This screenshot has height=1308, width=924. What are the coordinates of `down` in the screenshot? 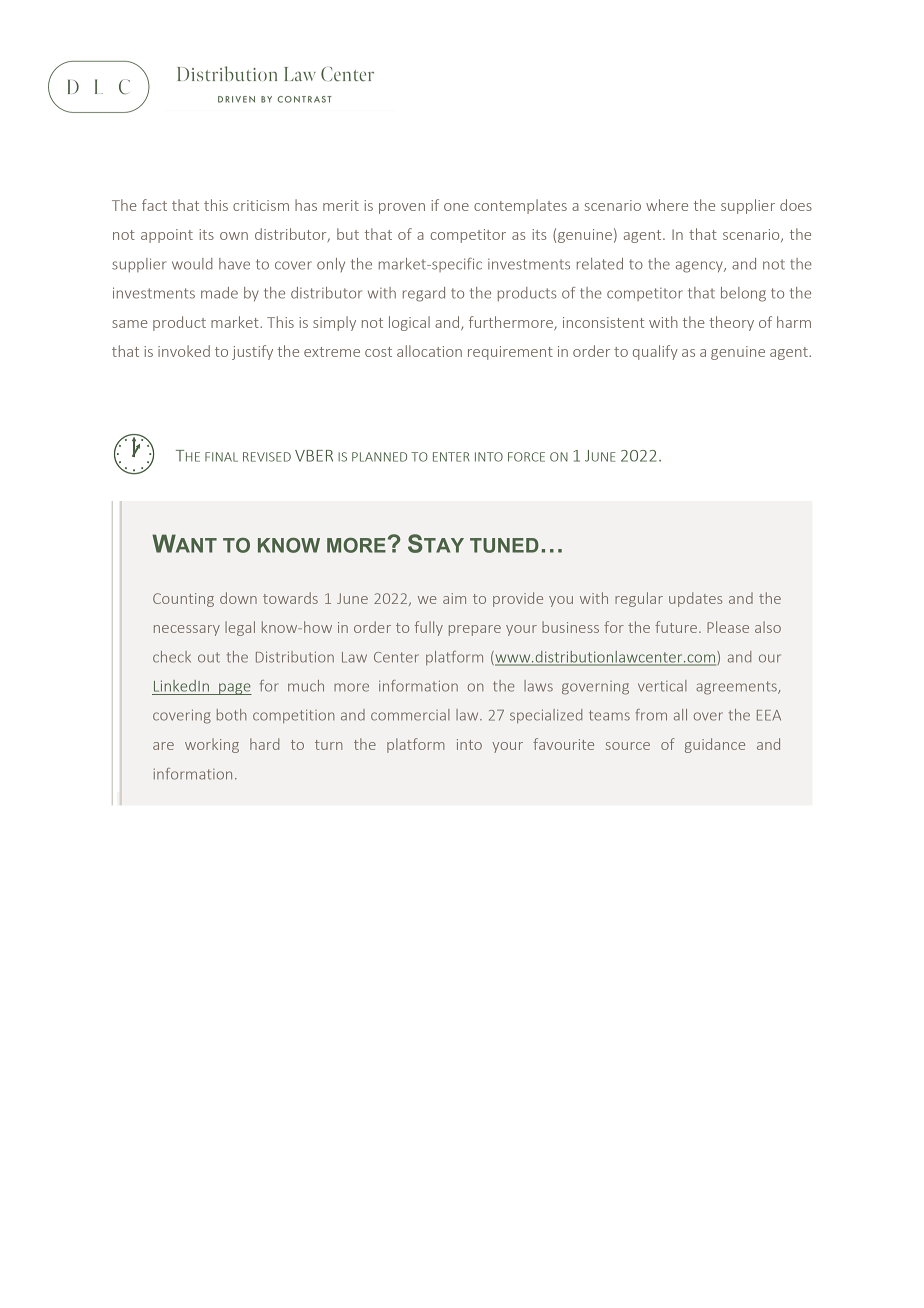 It's located at (238, 598).
